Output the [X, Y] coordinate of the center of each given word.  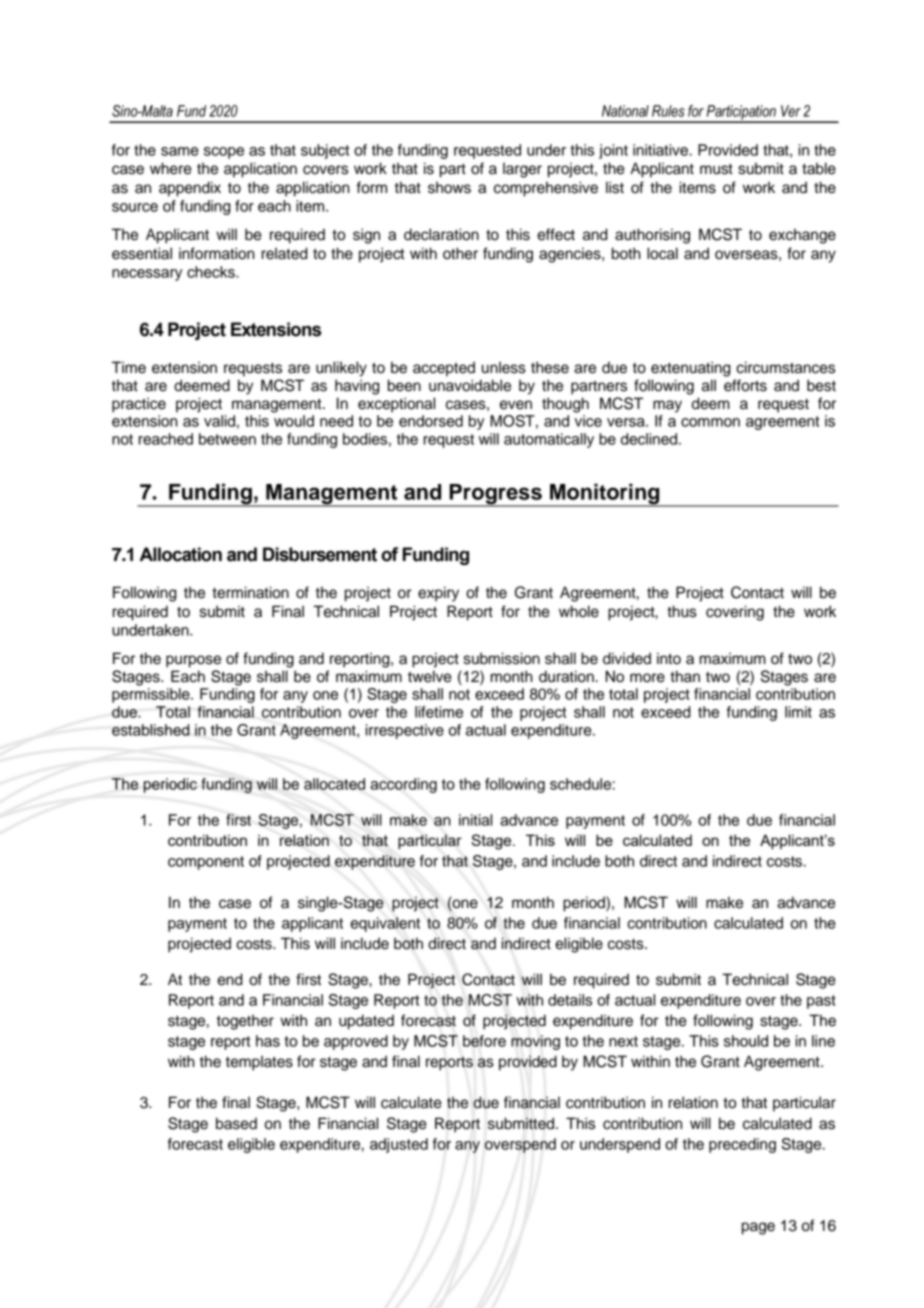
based [236, 1123]
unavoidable [470, 385]
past [821, 1002]
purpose [193, 661]
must [716, 169]
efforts [745, 385]
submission [502, 658]
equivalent [385, 924]
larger [522, 170]
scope [224, 153]
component [206, 863]
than [685, 676]
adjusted [399, 1145]
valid [219, 421]
